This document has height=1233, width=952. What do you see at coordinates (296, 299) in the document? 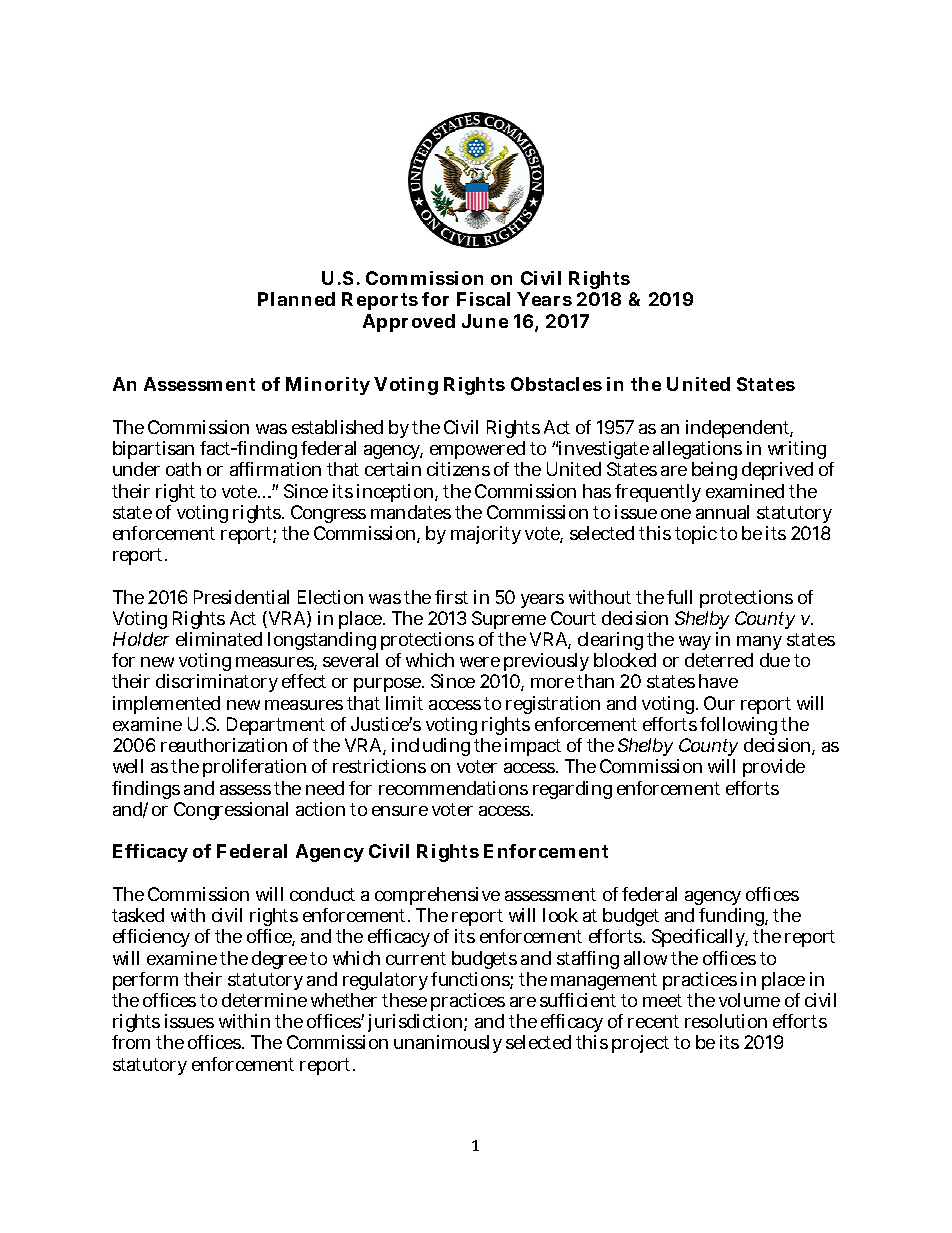
I see `Planned` at bounding box center [296, 299].
